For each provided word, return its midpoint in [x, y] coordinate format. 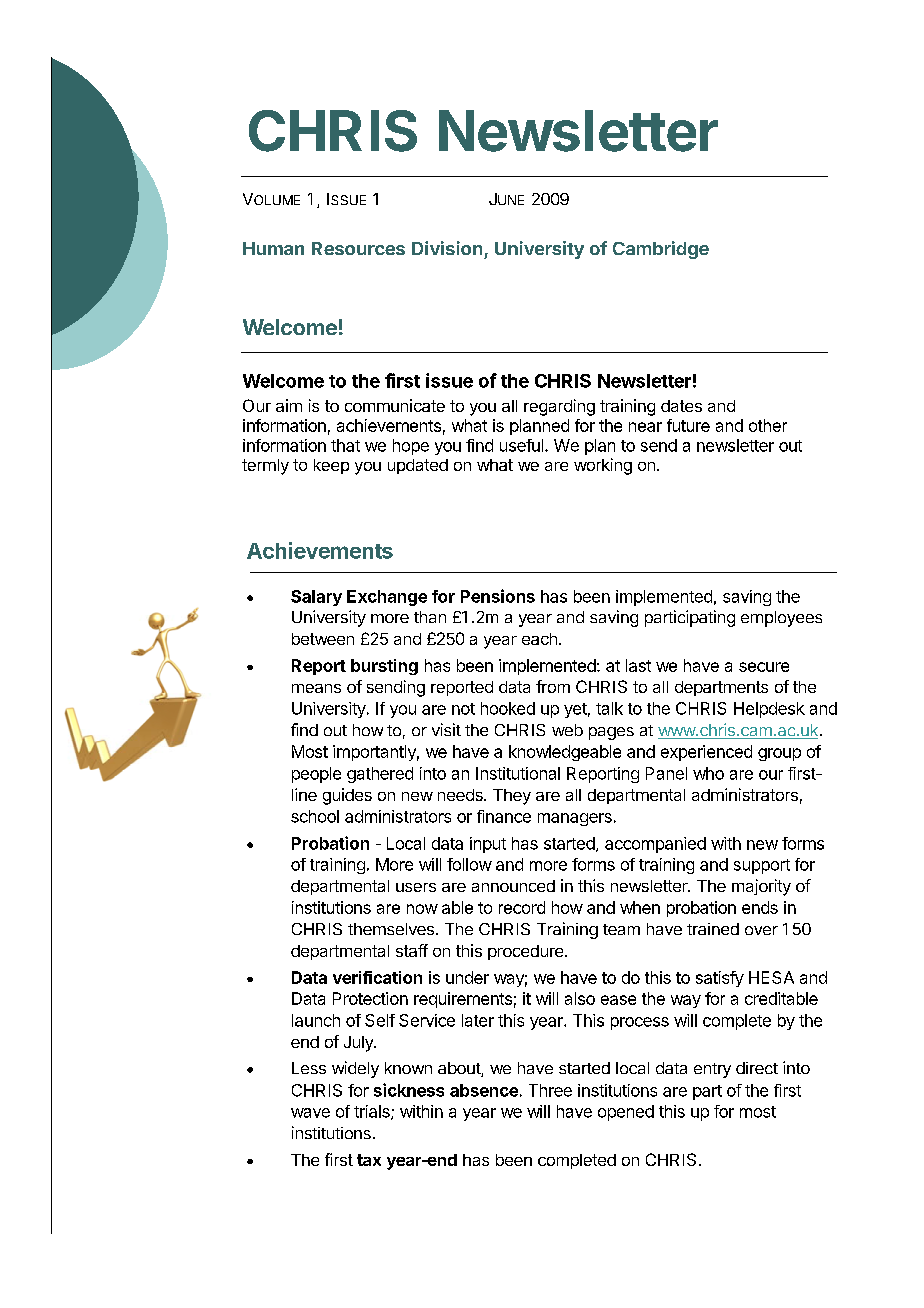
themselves [391, 929]
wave [310, 1113]
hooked [508, 708]
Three [550, 1090]
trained [713, 929]
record [522, 907]
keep [331, 466]
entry [712, 1070]
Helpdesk [769, 710]
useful [521, 445]
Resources [358, 248]
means [316, 688]
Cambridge [661, 250]
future [688, 425]
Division [447, 248]
